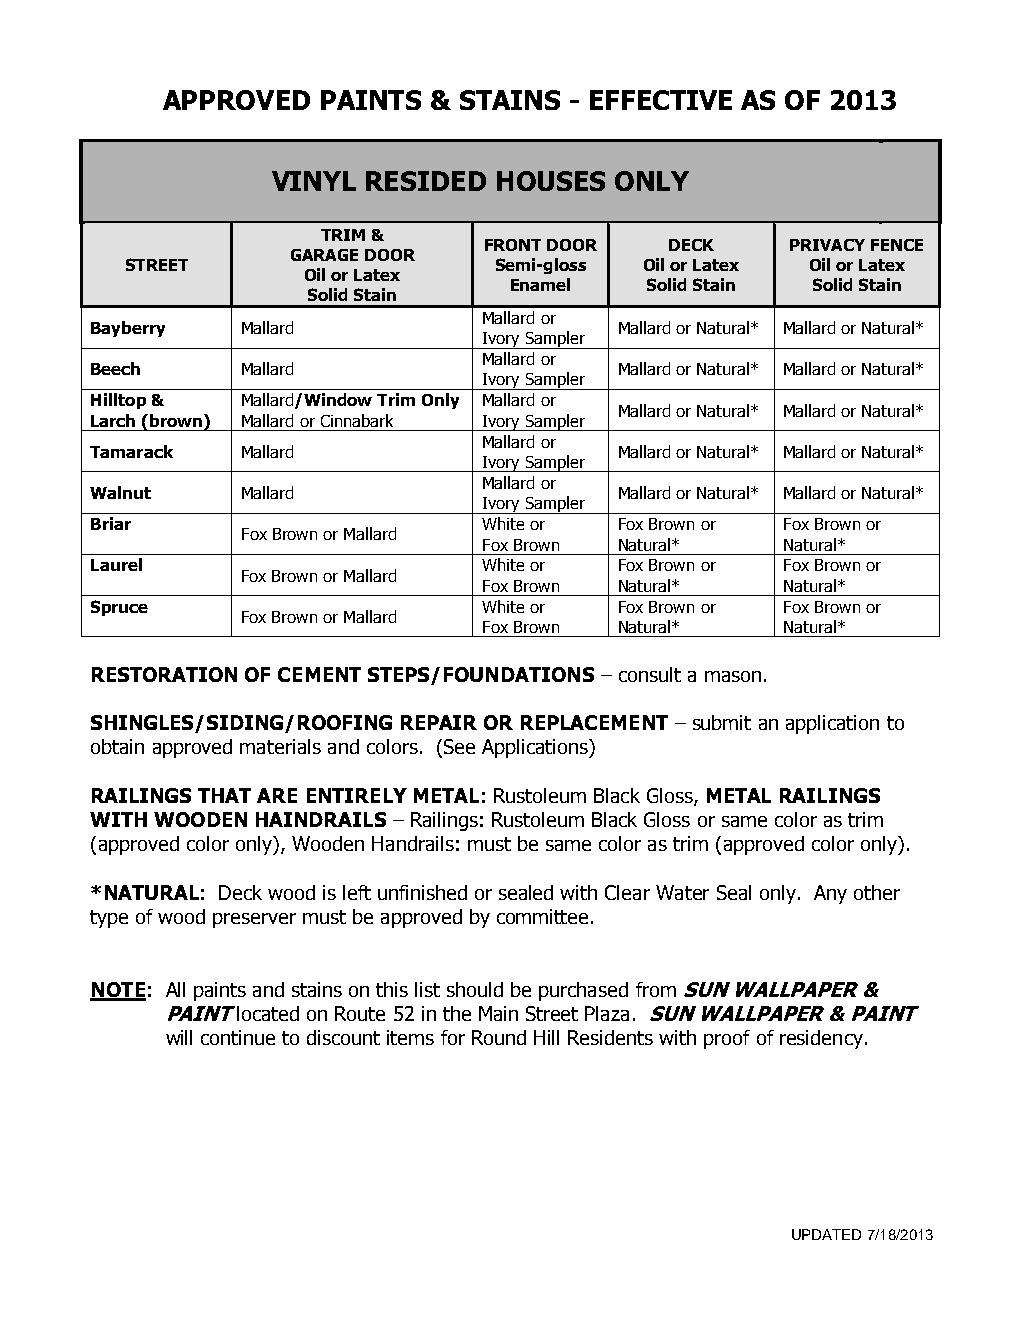 The height and width of the screenshot is (1326, 1024). What do you see at coordinates (827, 245) in the screenshot?
I see `PRIVACY` at bounding box center [827, 245].
